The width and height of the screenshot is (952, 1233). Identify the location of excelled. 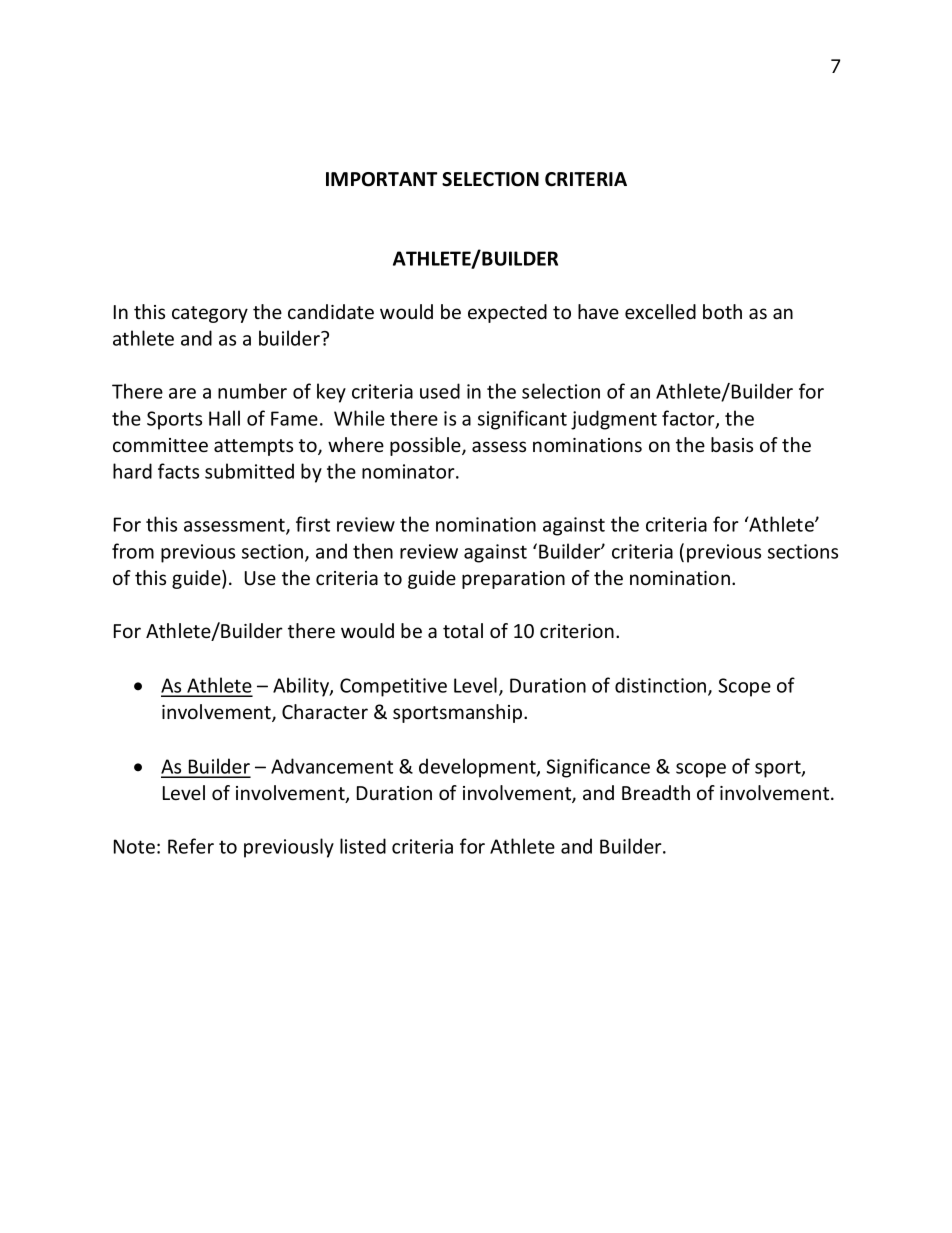
(660, 311).
